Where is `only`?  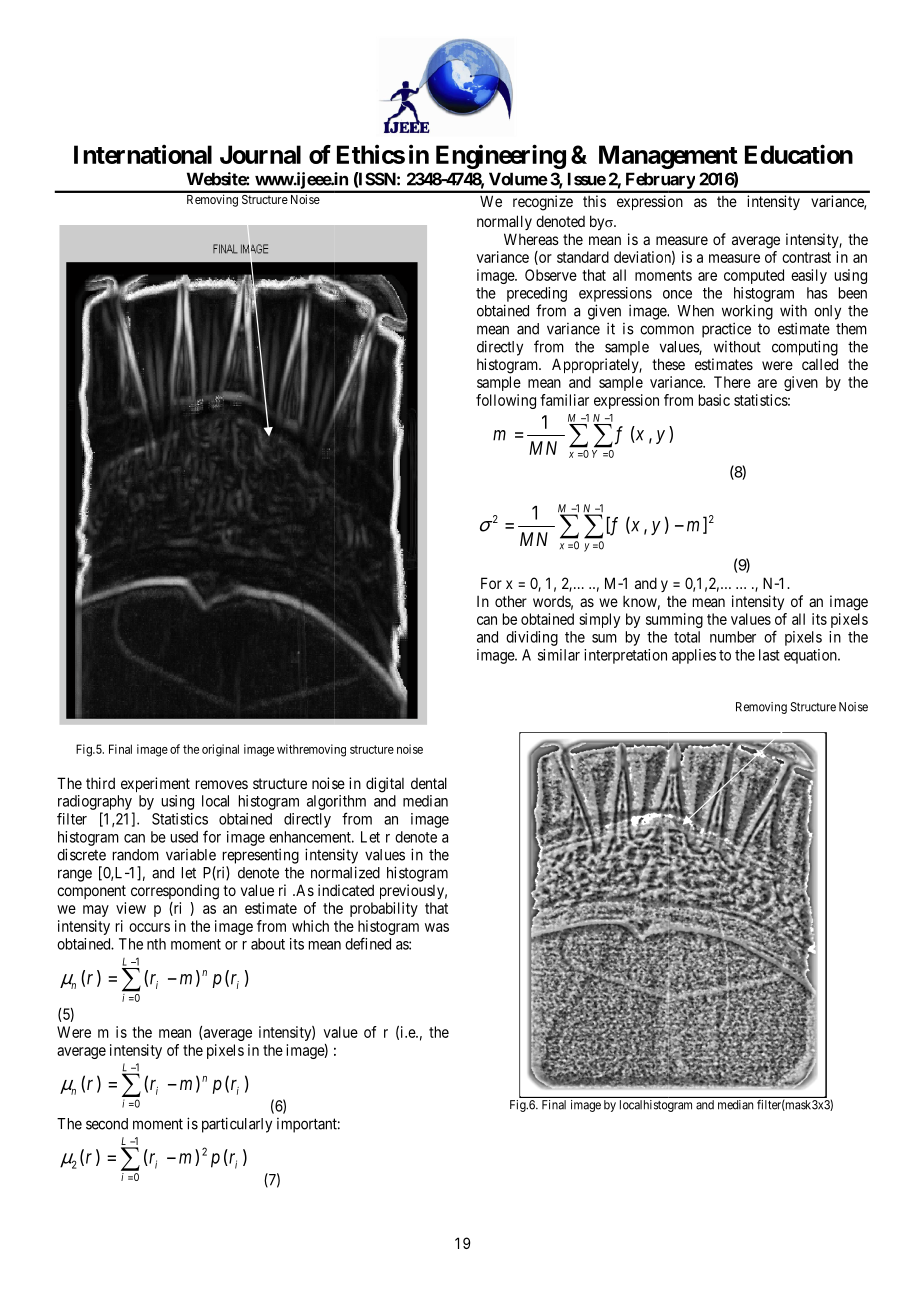 only is located at coordinates (827, 312).
